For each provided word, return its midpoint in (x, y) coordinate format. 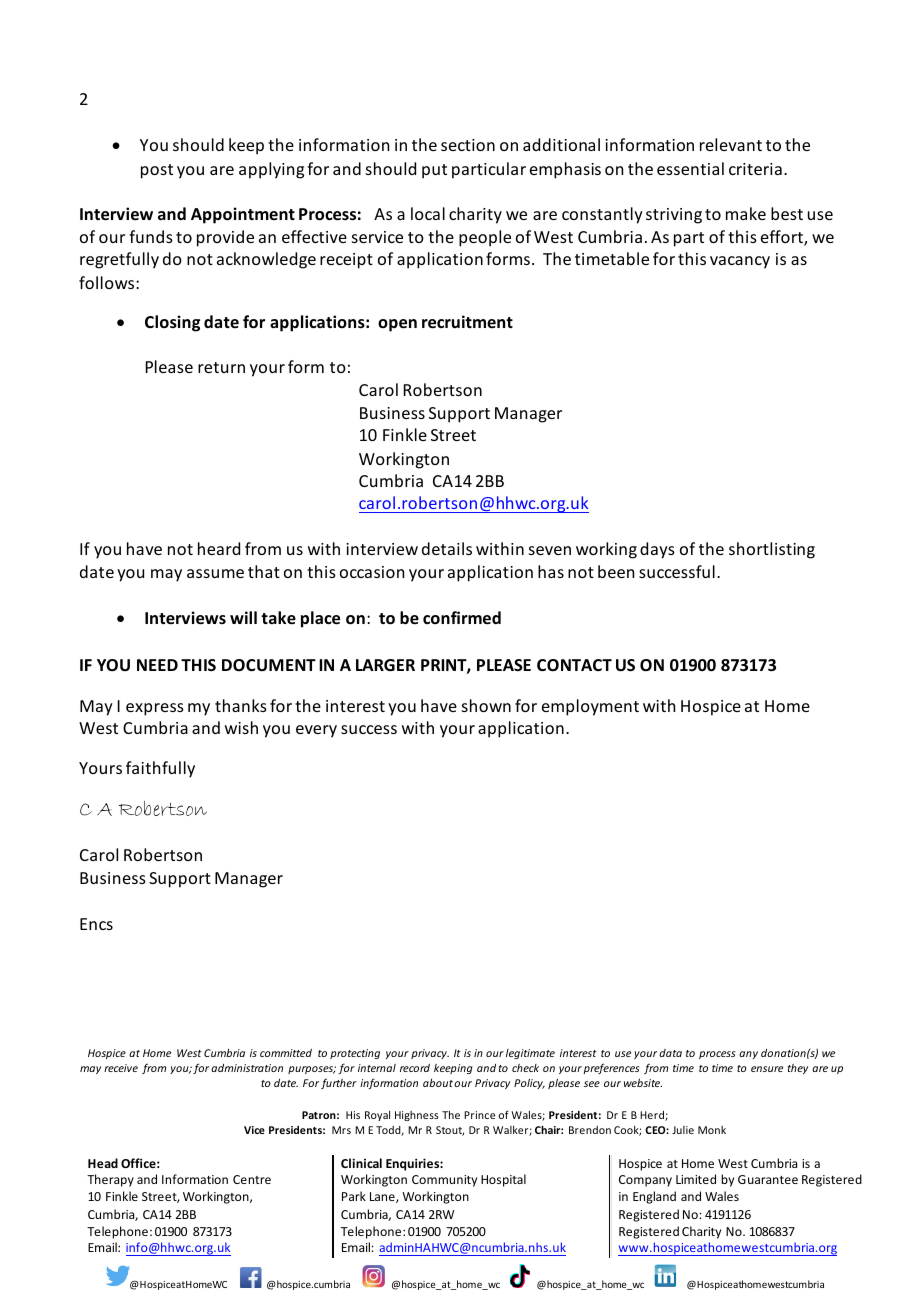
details (447, 548)
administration (247, 1068)
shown (486, 705)
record (415, 1068)
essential (690, 168)
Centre (252, 1179)
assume (215, 573)
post (157, 171)
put (434, 171)
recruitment (467, 322)
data (670, 1053)
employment (590, 707)
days (657, 550)
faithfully (160, 769)
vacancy (740, 262)
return (221, 367)
